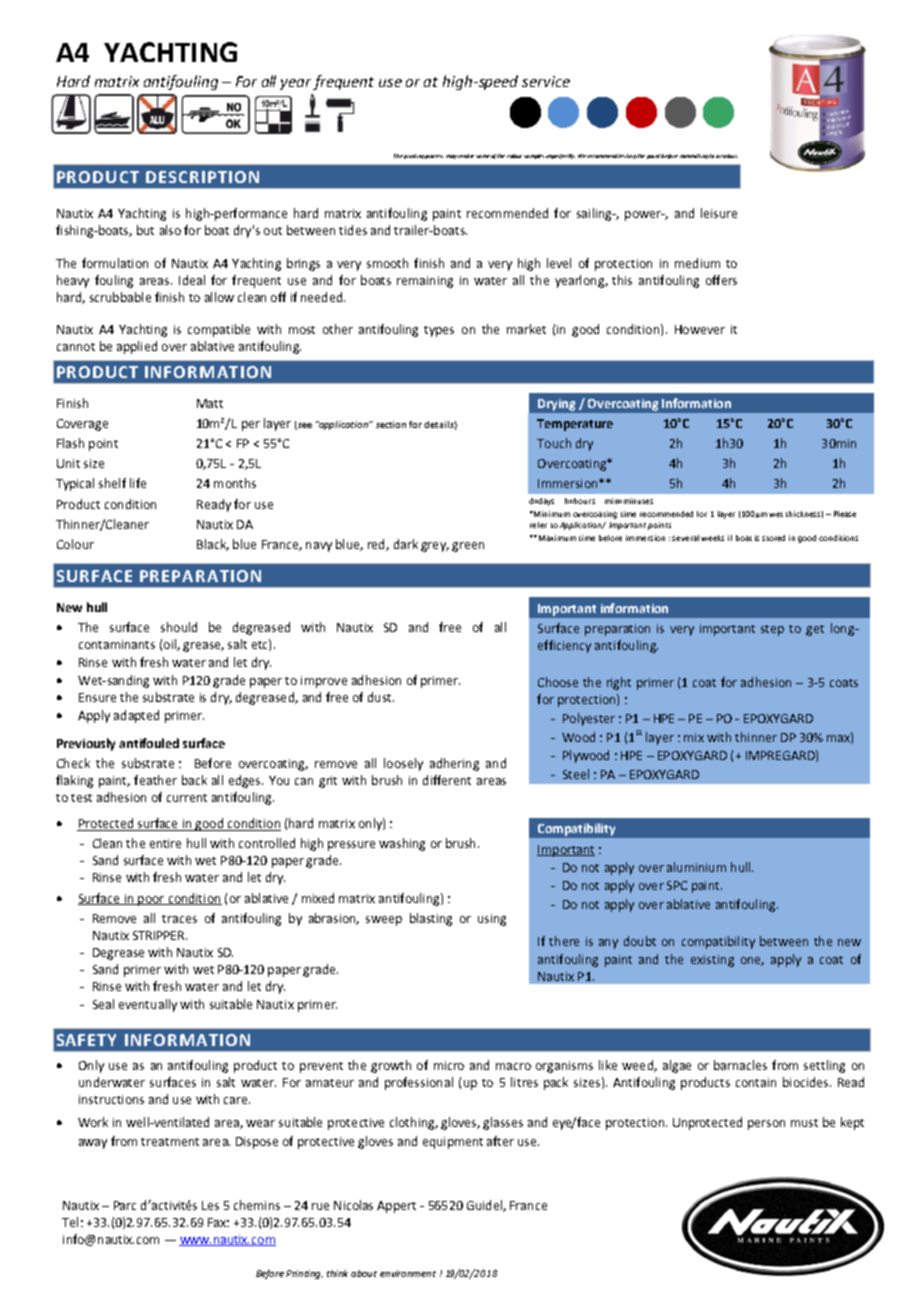  I want to click on DESCRIPTION, so click(202, 177).
